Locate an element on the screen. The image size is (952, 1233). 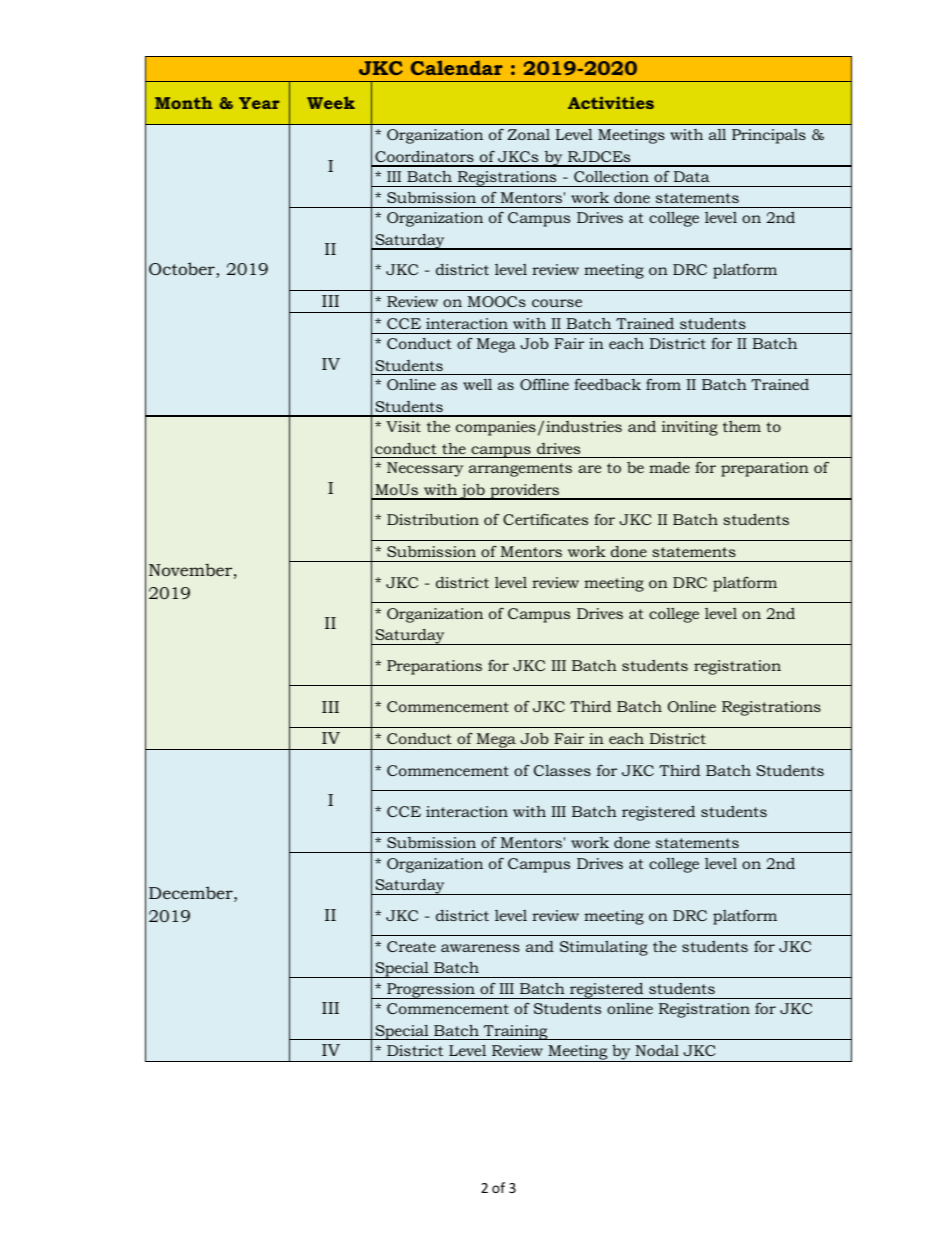
Distribution is located at coordinates (433, 519).
